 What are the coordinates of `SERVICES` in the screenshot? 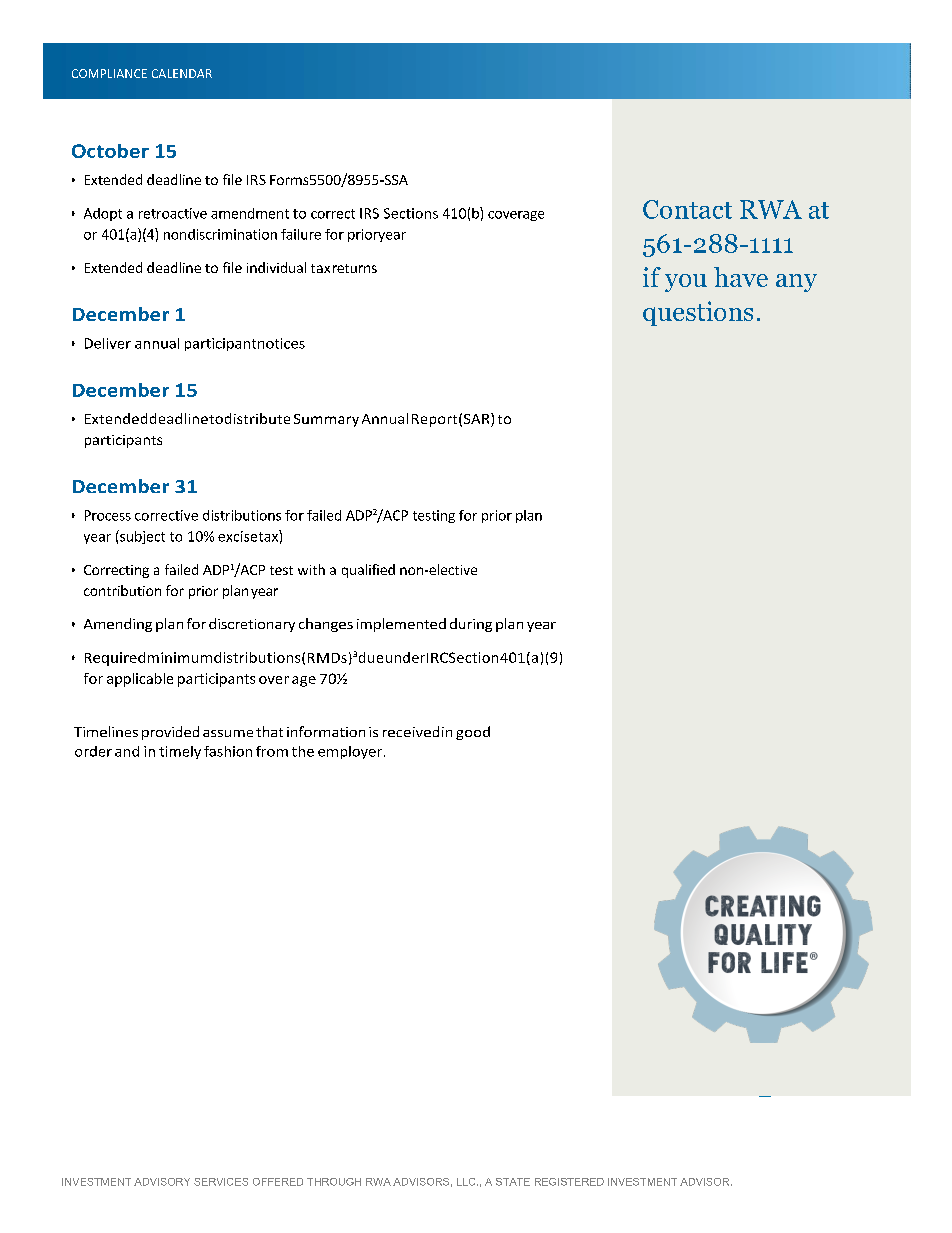 It's located at (221, 1182).
